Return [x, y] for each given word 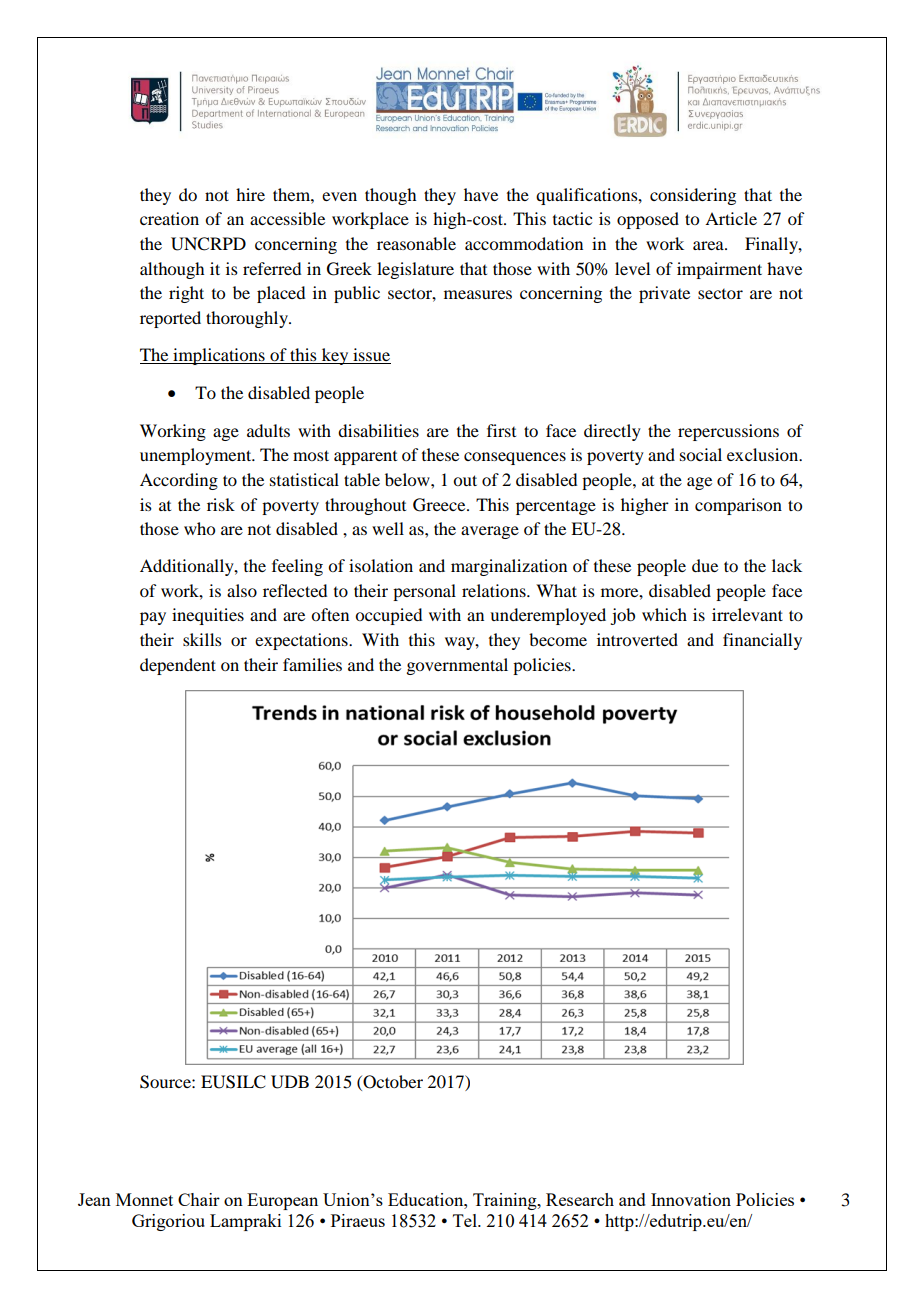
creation [169, 218]
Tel [466, 1220]
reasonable [416, 243]
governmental [457, 666]
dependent [178, 666]
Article [731, 218]
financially [762, 641]
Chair [199, 1199]
